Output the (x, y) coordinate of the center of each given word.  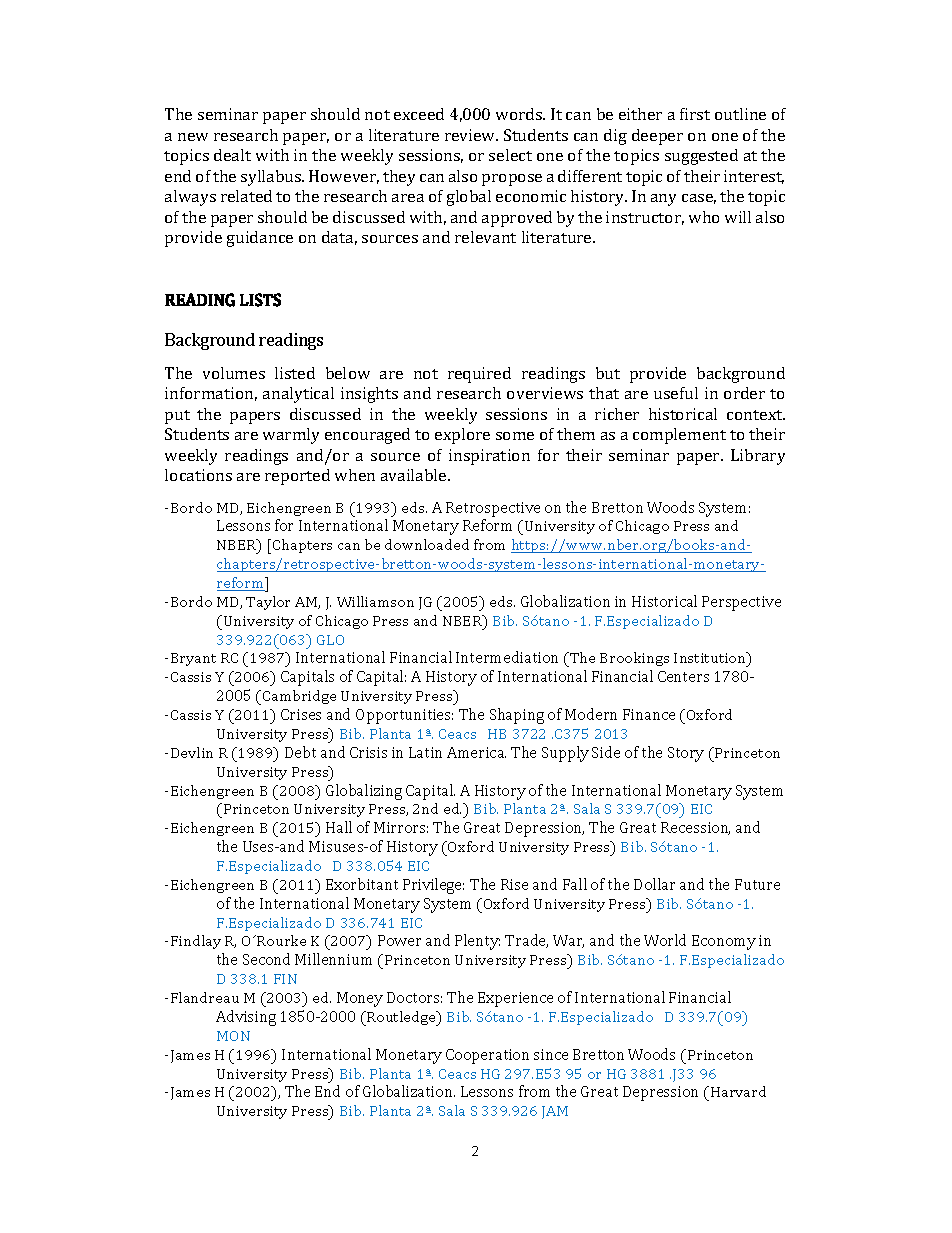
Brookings (634, 659)
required (479, 375)
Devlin (192, 752)
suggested (701, 157)
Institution (711, 659)
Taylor (268, 603)
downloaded (427, 544)
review (471, 135)
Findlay (196, 942)
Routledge (401, 1018)
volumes (234, 373)
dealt (232, 155)
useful (676, 393)
